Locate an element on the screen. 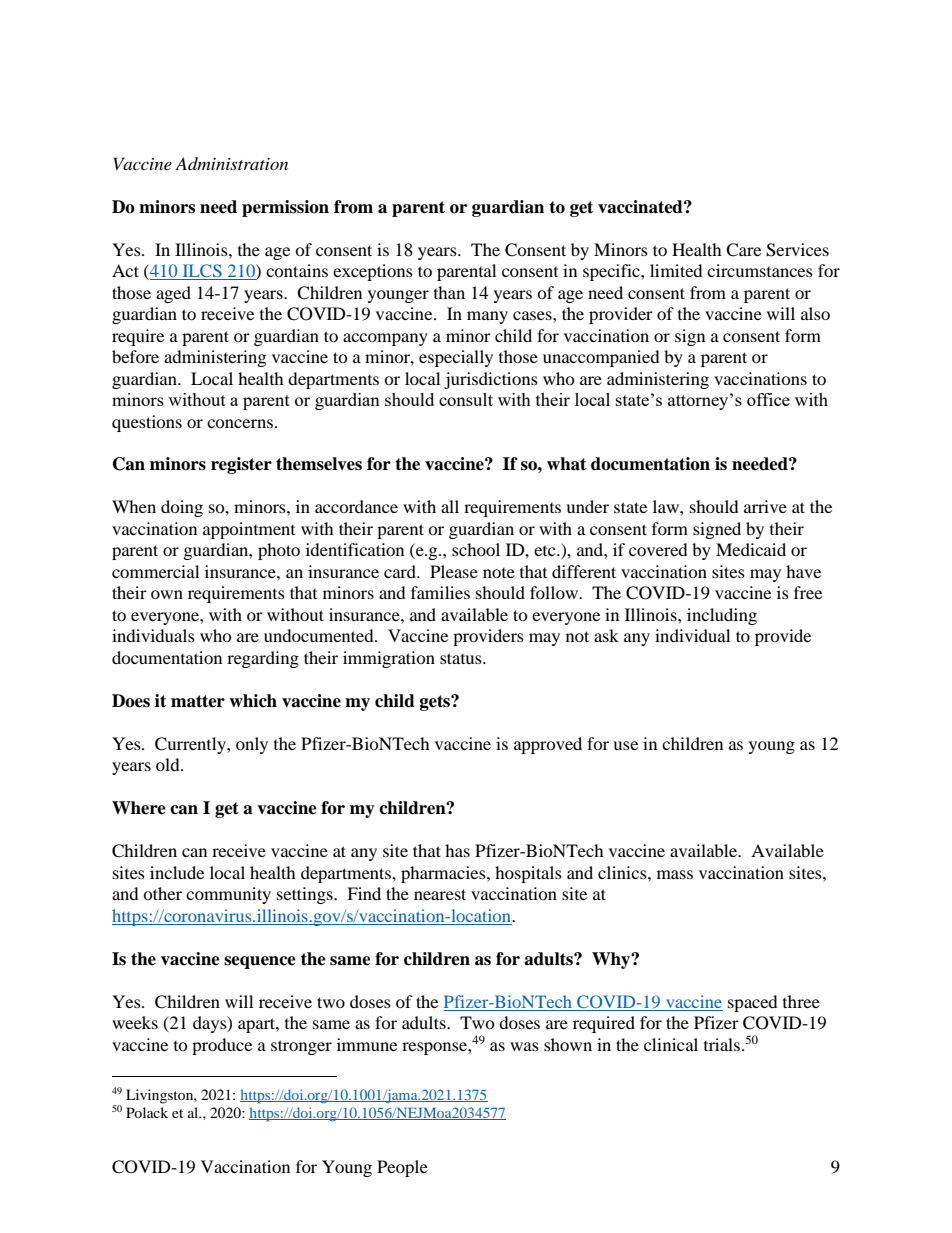  doing is located at coordinates (182, 508).
